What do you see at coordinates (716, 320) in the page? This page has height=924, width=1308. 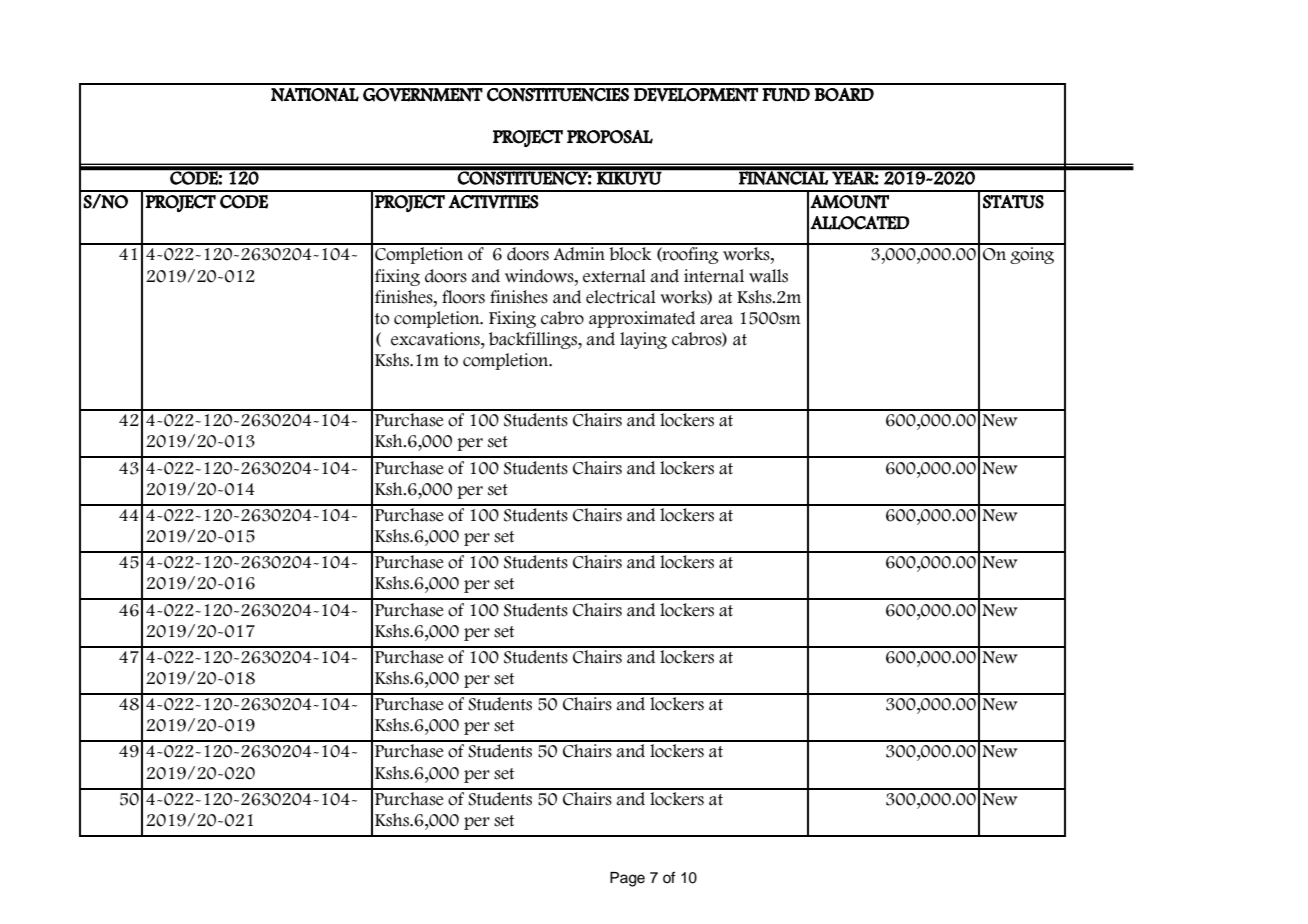 I see `area` at bounding box center [716, 320].
